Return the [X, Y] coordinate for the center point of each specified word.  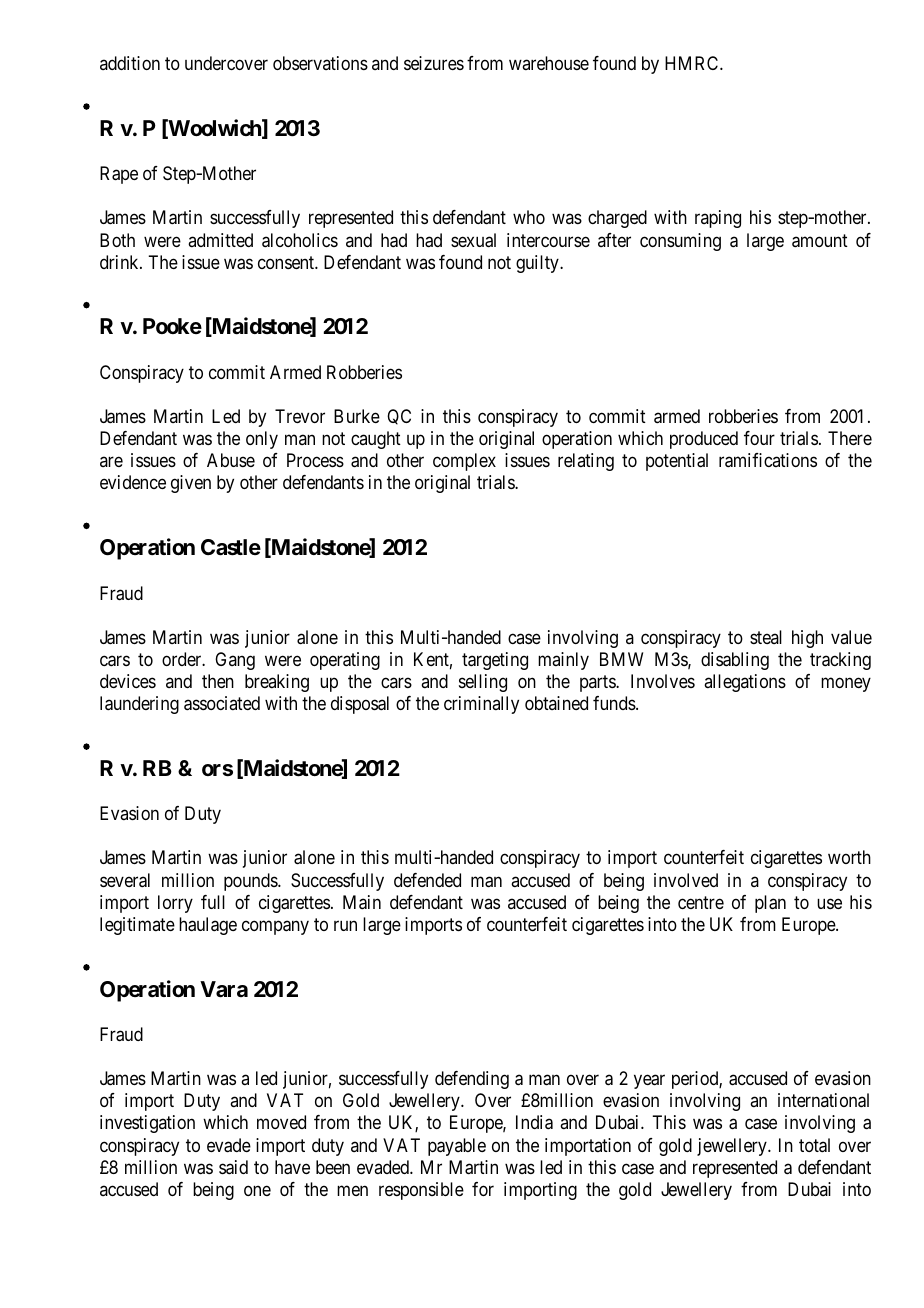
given [191, 484]
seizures [434, 63]
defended [427, 880]
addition [130, 63]
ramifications [768, 460]
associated [222, 703]
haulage [208, 926]
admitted [220, 240]
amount [820, 241]
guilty [538, 264]
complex [464, 462]
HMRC [693, 63]
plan [770, 904]
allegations [745, 683]
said [233, 1167]
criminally [481, 705]
